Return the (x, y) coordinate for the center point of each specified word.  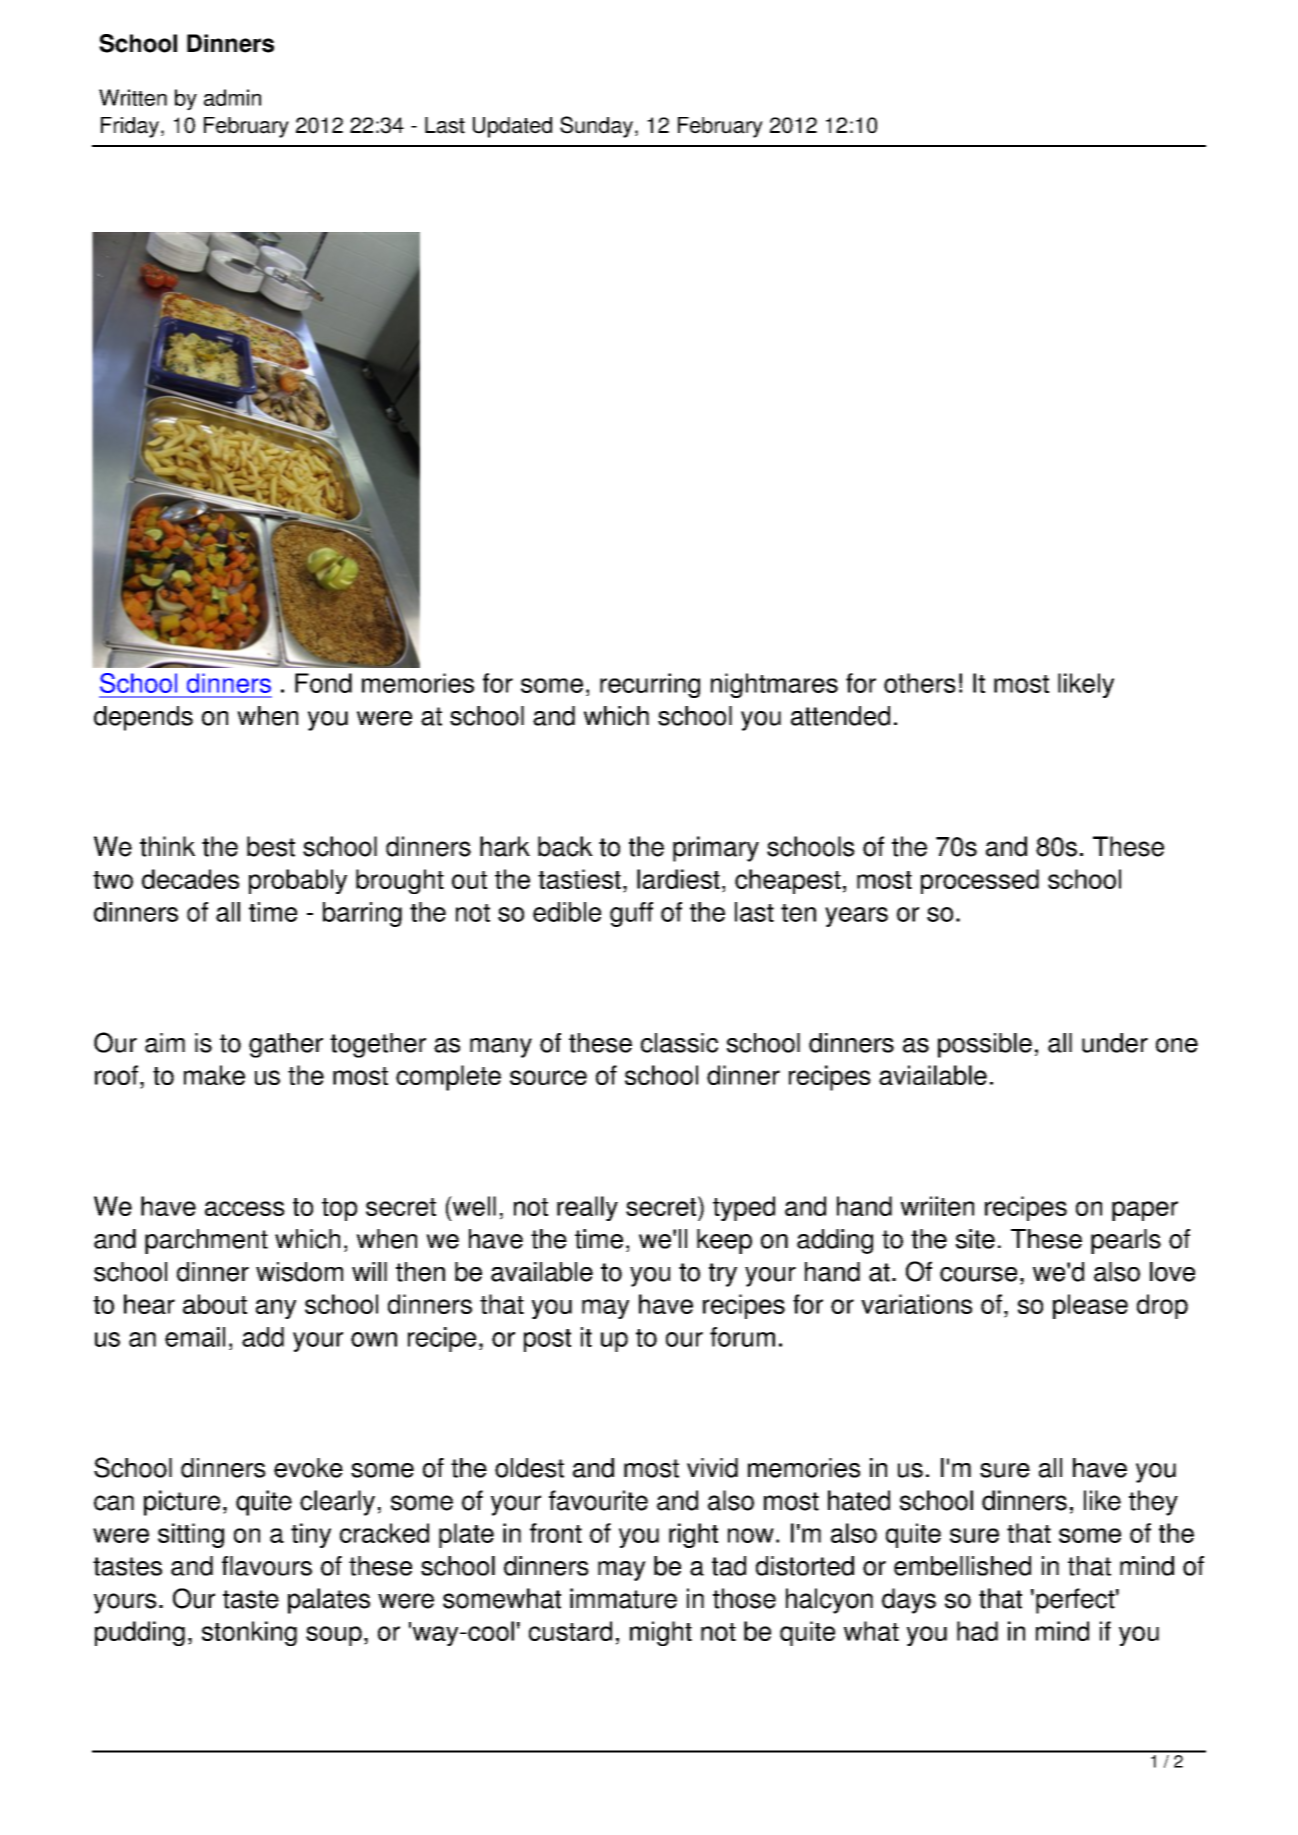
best (271, 846)
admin (232, 97)
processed (980, 881)
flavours (267, 1566)
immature (623, 1598)
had (977, 1631)
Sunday (596, 127)
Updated (512, 127)
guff (631, 914)
